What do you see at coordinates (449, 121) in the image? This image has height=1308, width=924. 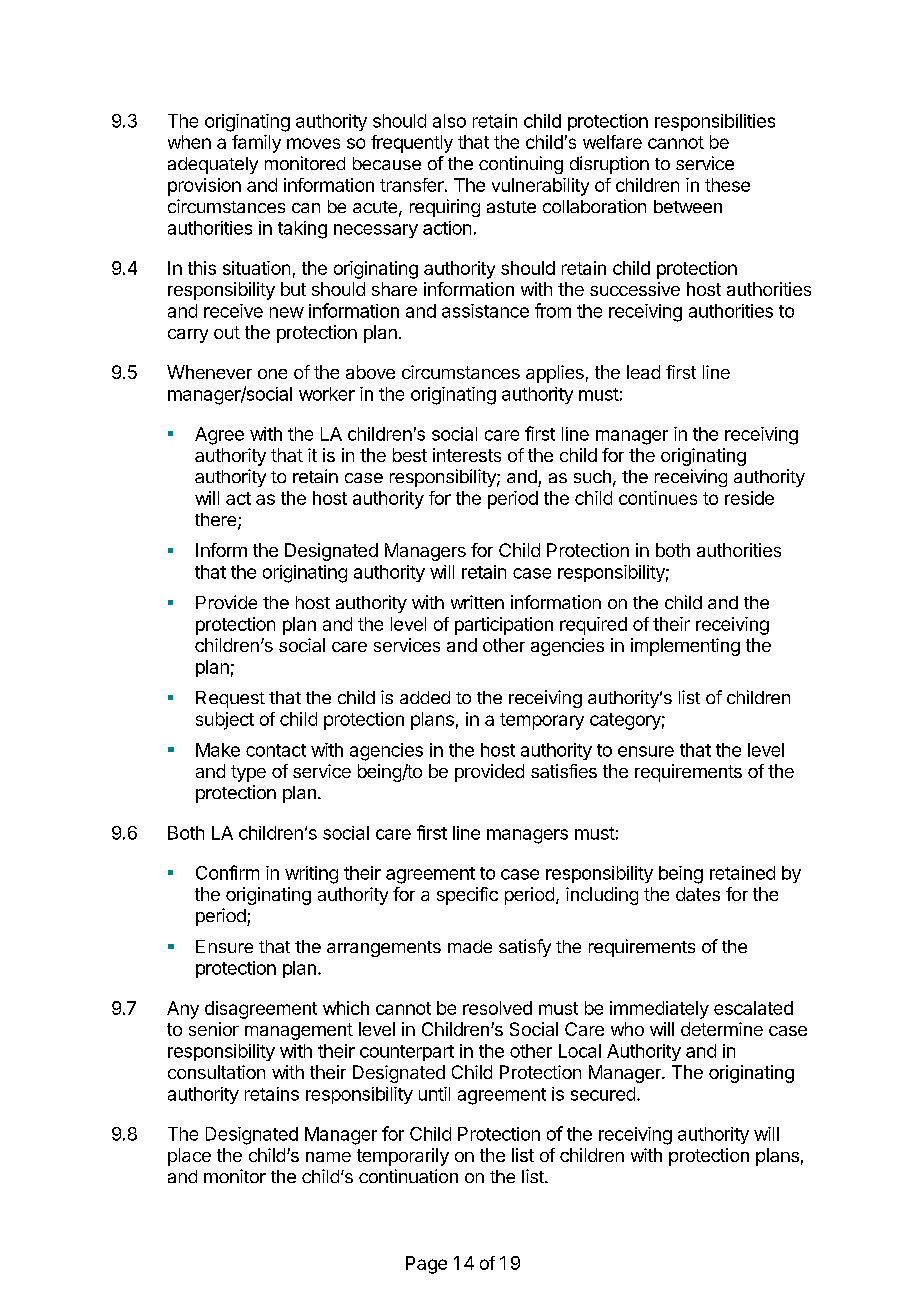 I see `also` at bounding box center [449, 121].
